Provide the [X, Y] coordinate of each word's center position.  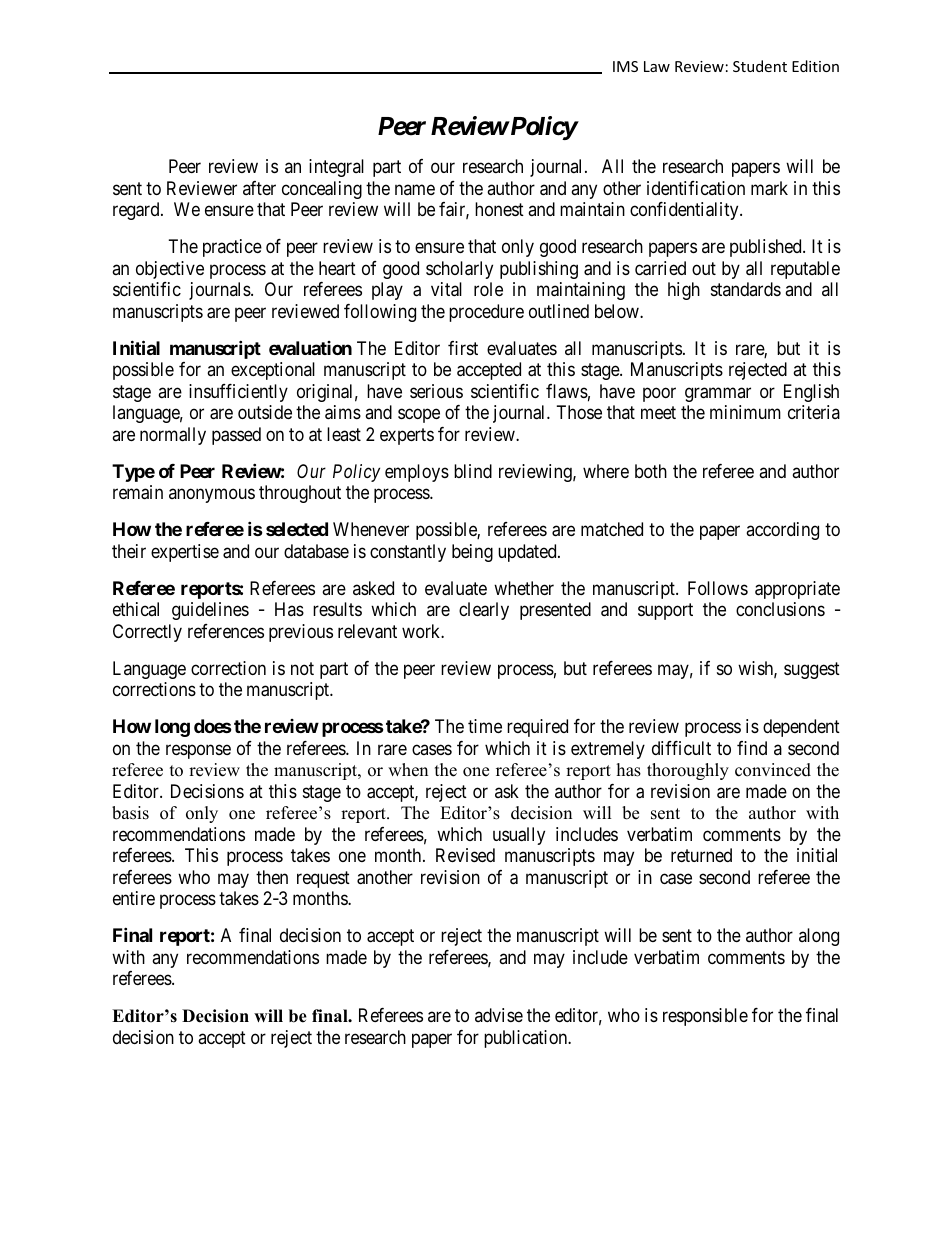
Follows [718, 588]
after [259, 188]
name [415, 189]
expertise [185, 553]
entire [134, 898]
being [472, 553]
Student [760, 66]
